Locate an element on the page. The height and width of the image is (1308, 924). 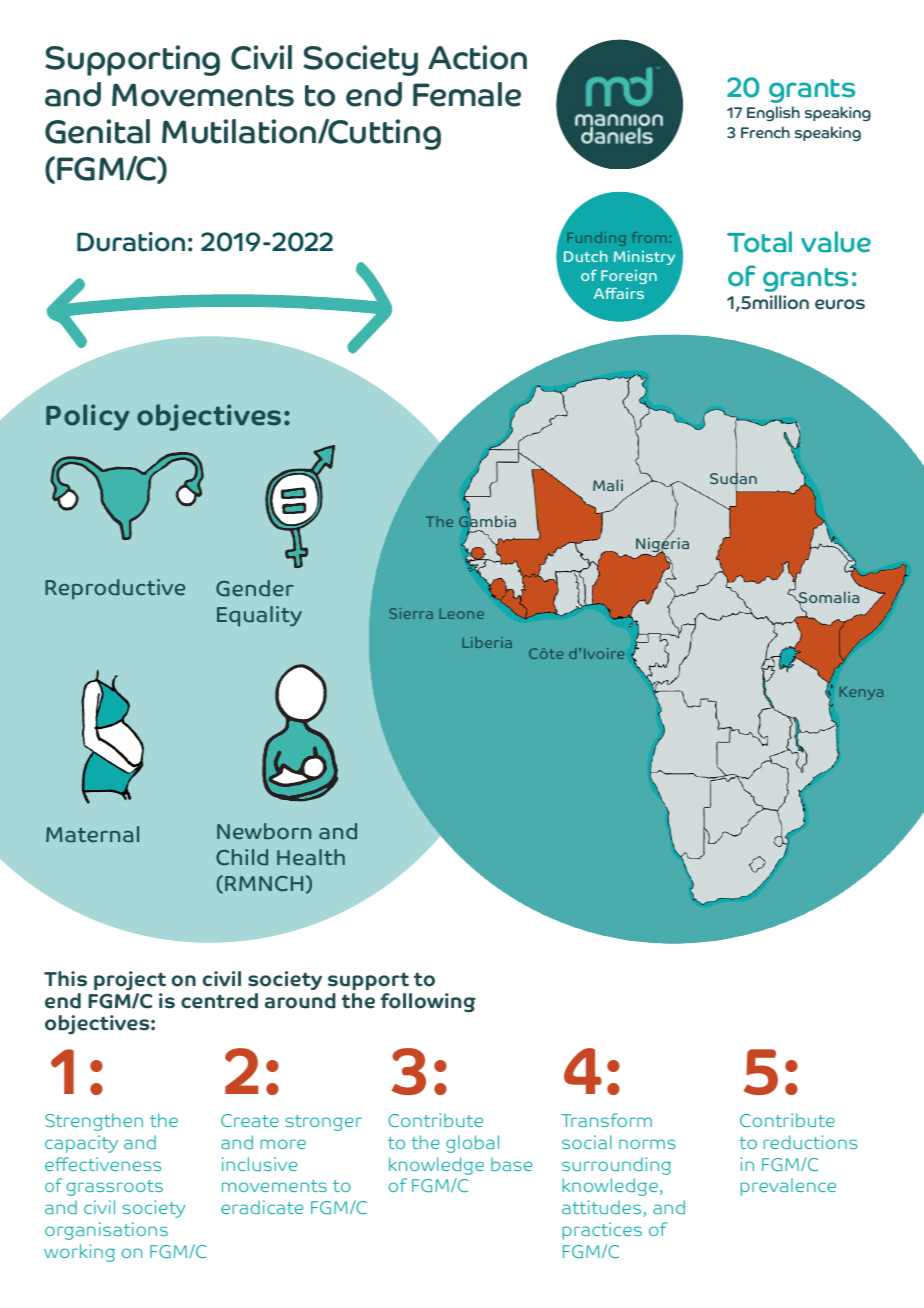
base is located at coordinates (511, 1164).
